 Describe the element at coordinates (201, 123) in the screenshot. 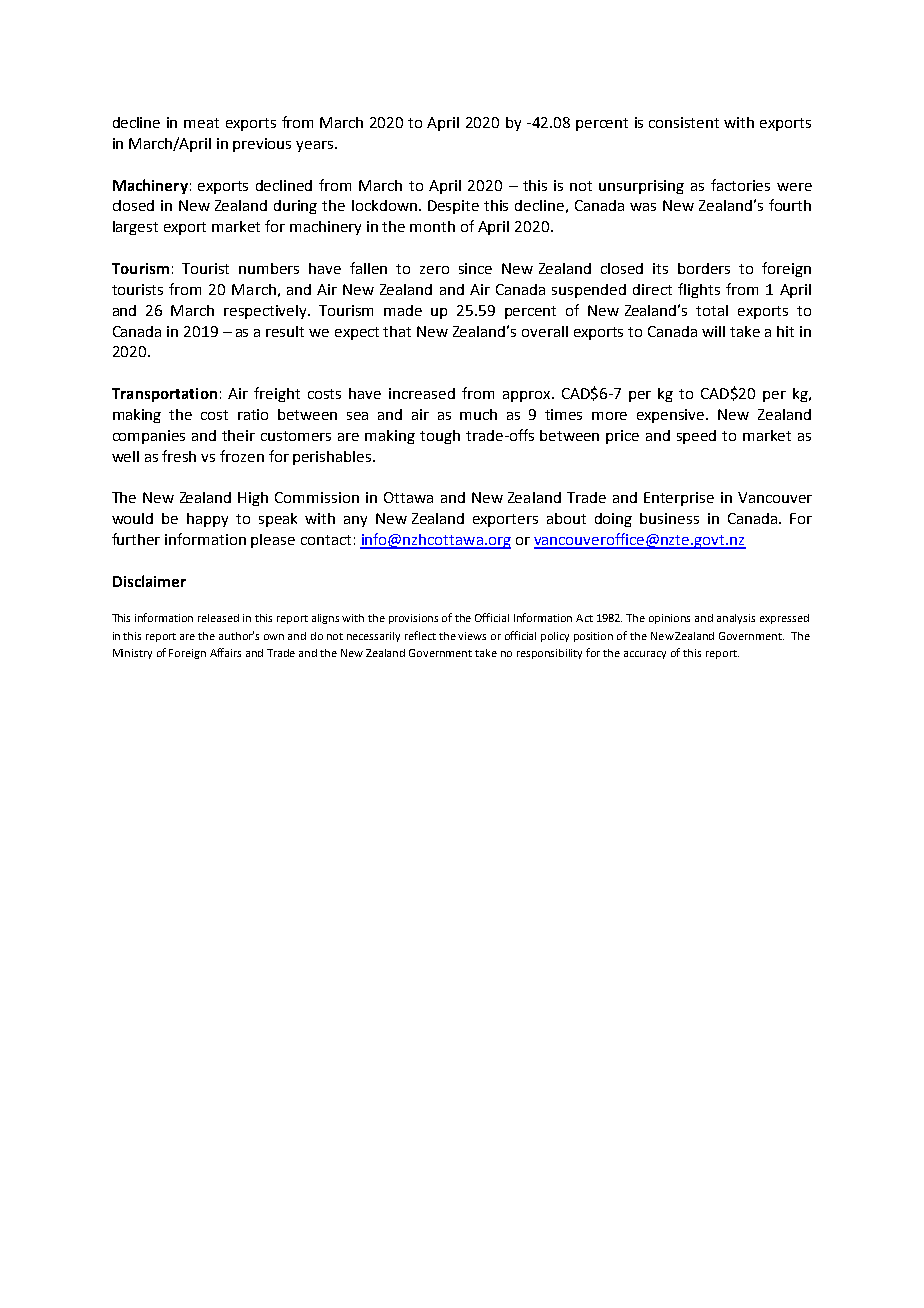

I see `meat` at that location.
